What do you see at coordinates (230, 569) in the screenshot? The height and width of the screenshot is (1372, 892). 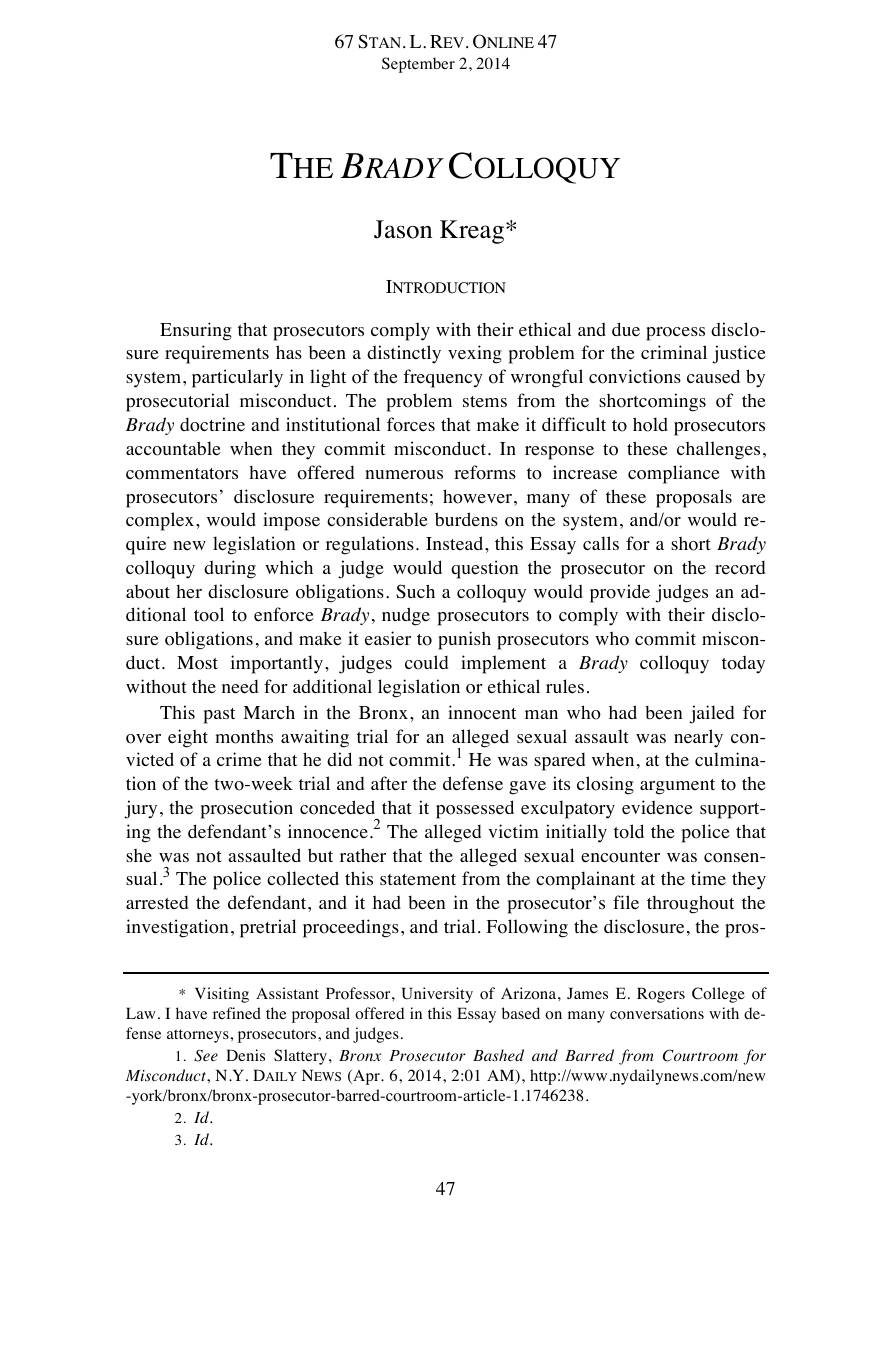 I see `during` at bounding box center [230, 569].
